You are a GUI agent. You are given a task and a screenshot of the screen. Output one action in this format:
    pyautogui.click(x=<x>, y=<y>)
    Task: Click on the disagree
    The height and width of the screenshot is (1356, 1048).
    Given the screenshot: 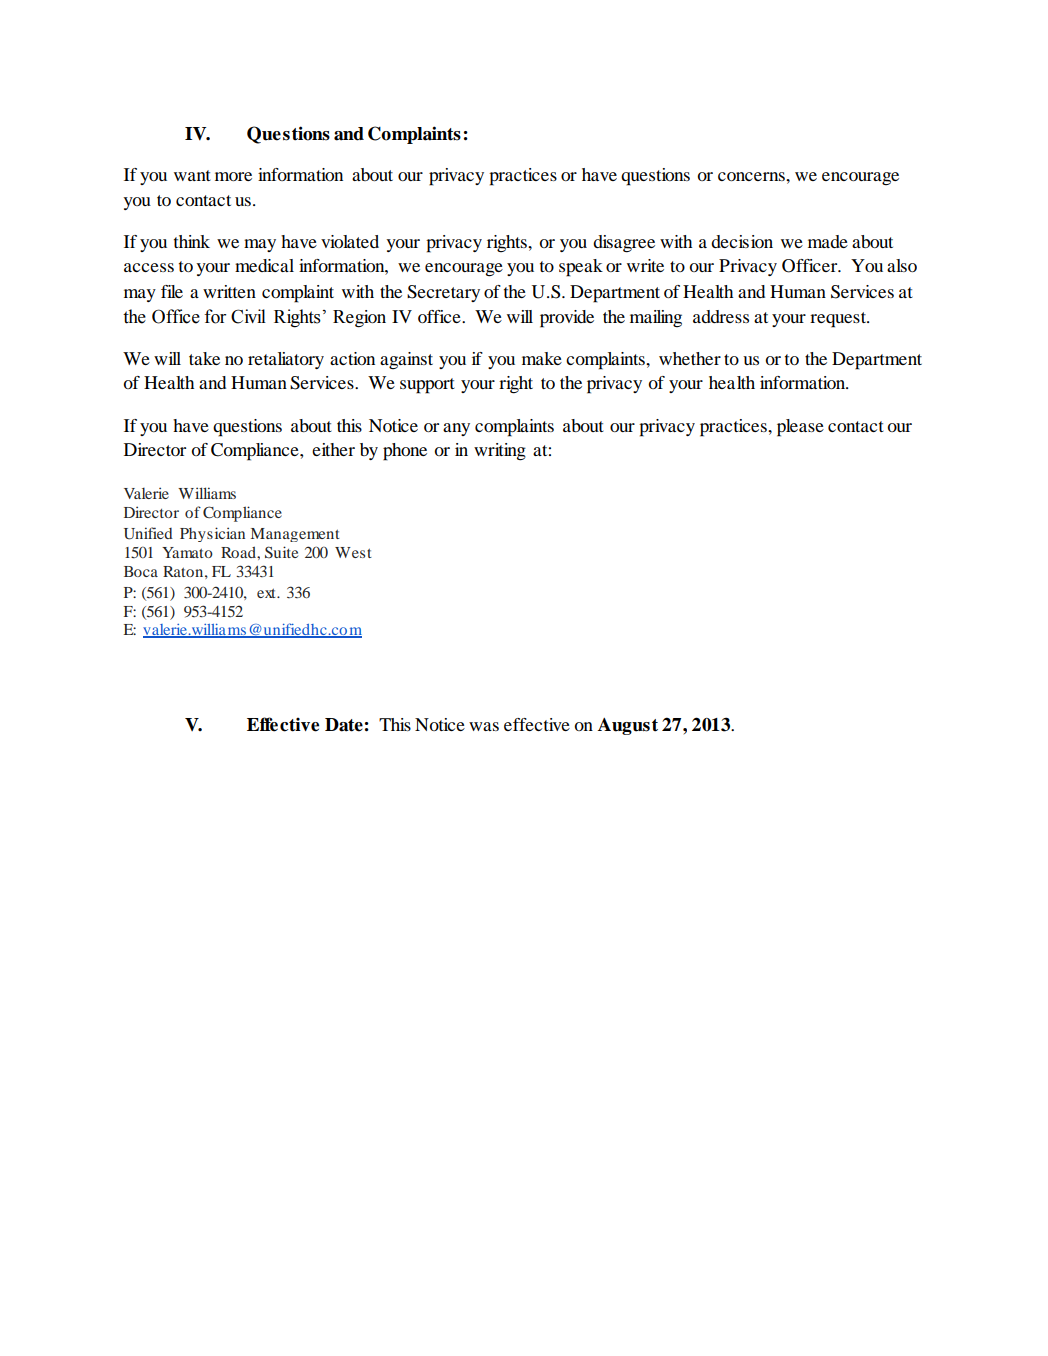 What is the action you would take?
    pyautogui.click(x=624, y=244)
